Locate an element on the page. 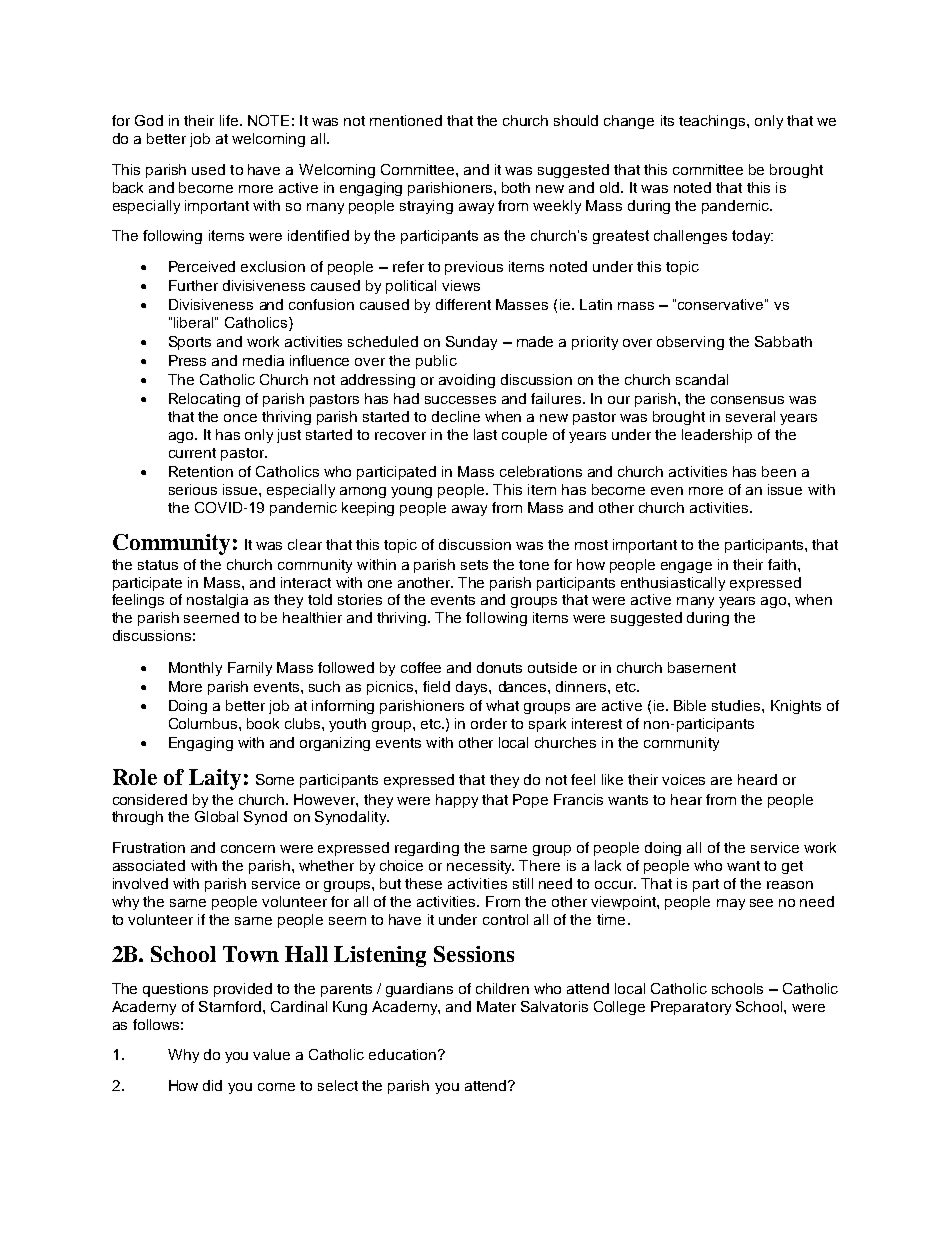  mentioned is located at coordinates (406, 120).
